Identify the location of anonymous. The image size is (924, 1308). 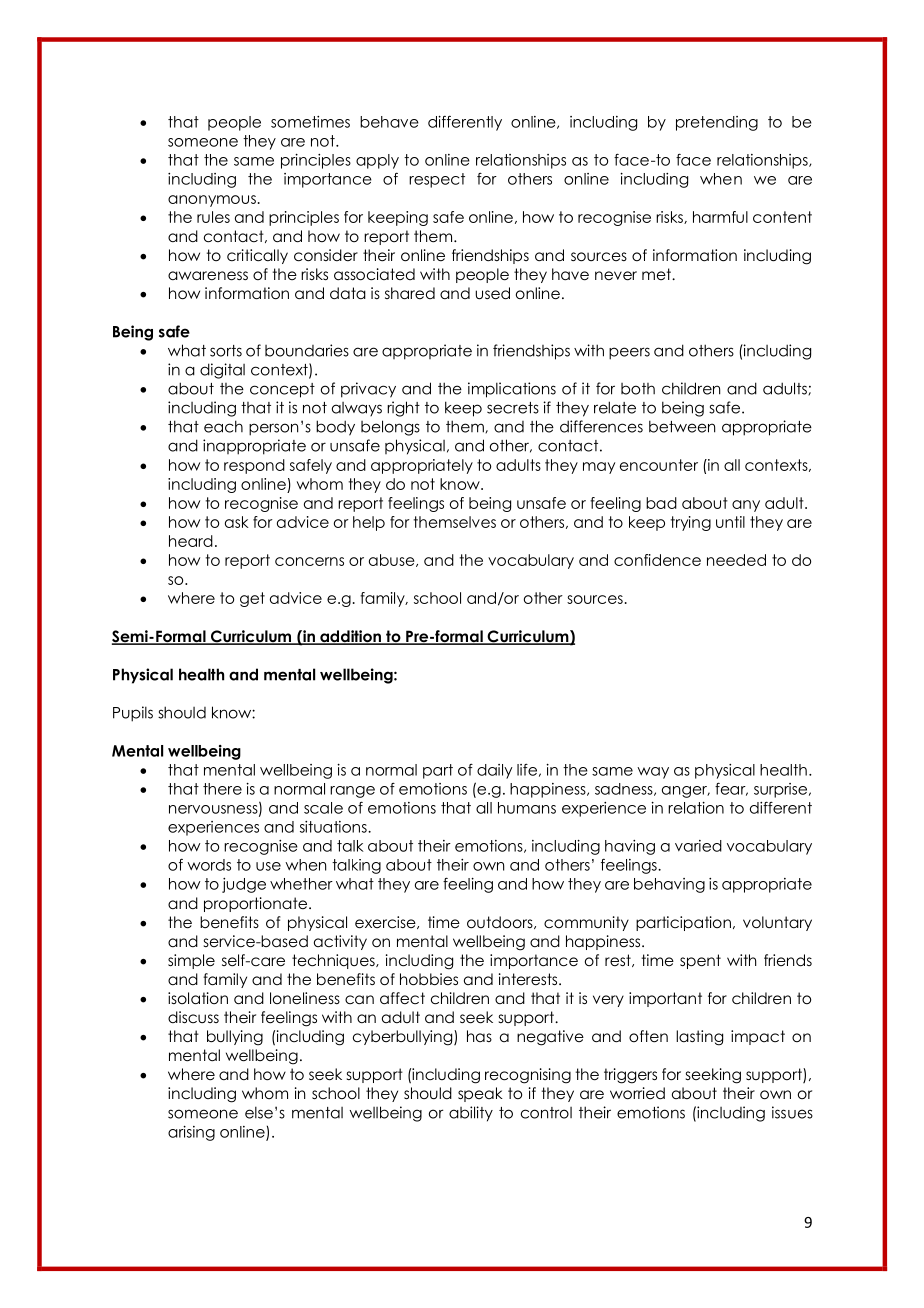
(212, 201).
